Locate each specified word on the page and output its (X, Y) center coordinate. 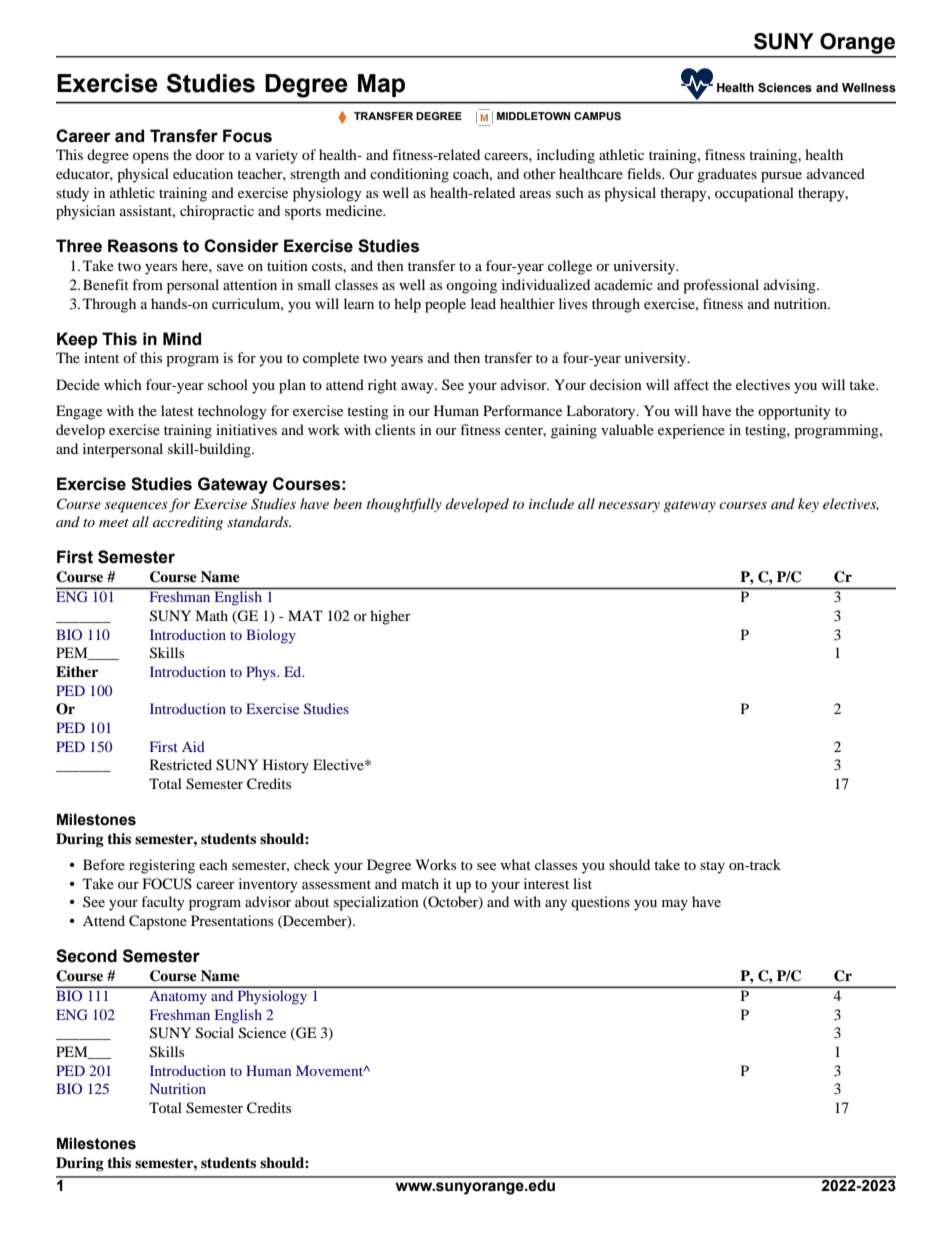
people (445, 305)
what (516, 864)
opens (151, 158)
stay (712, 867)
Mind (182, 339)
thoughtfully (404, 505)
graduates (727, 175)
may (675, 905)
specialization (376, 903)
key (808, 505)
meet (114, 523)
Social (215, 1033)
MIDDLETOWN (533, 116)
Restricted (181, 764)
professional (721, 286)
